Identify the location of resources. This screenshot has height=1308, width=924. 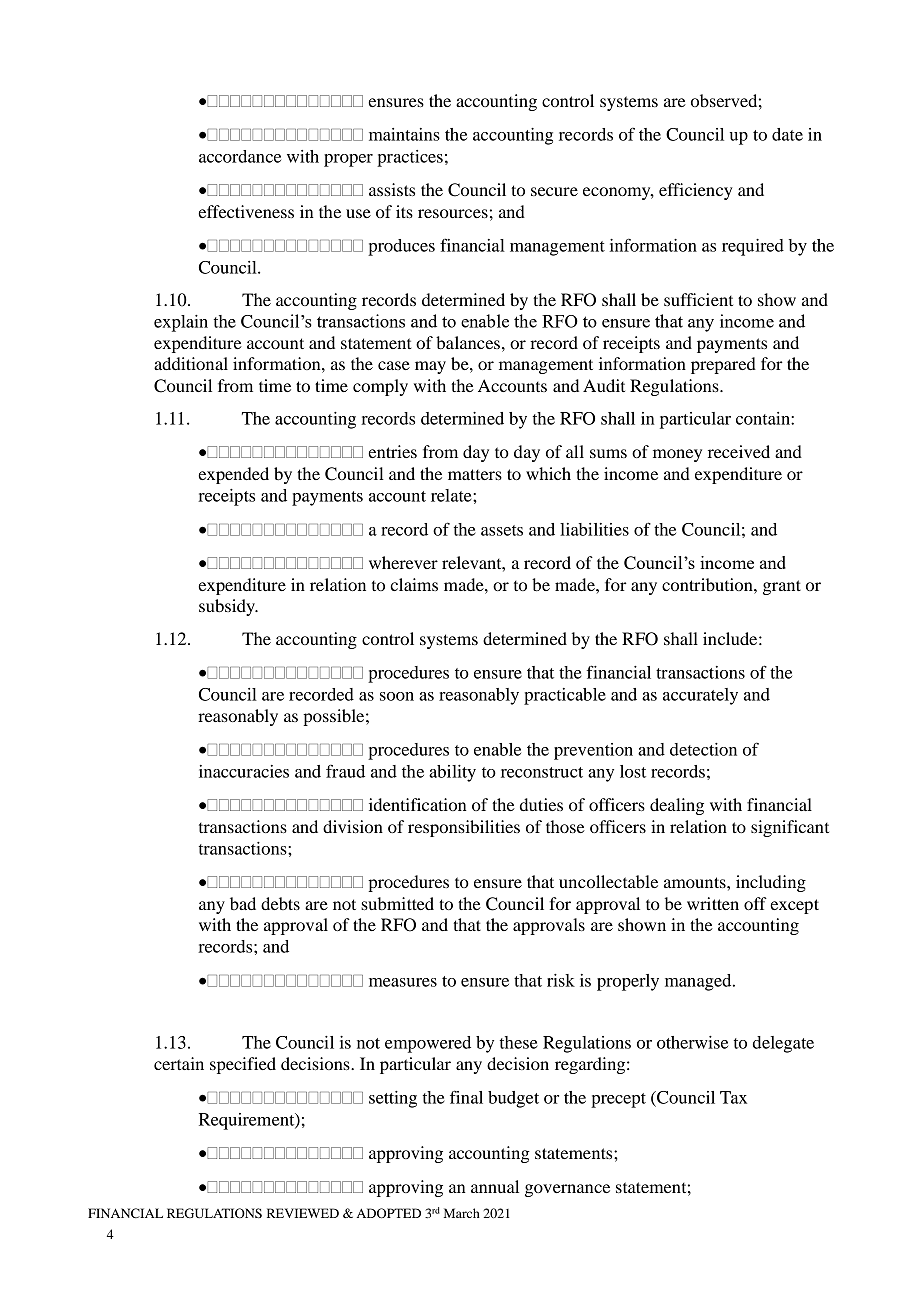
(453, 213).
